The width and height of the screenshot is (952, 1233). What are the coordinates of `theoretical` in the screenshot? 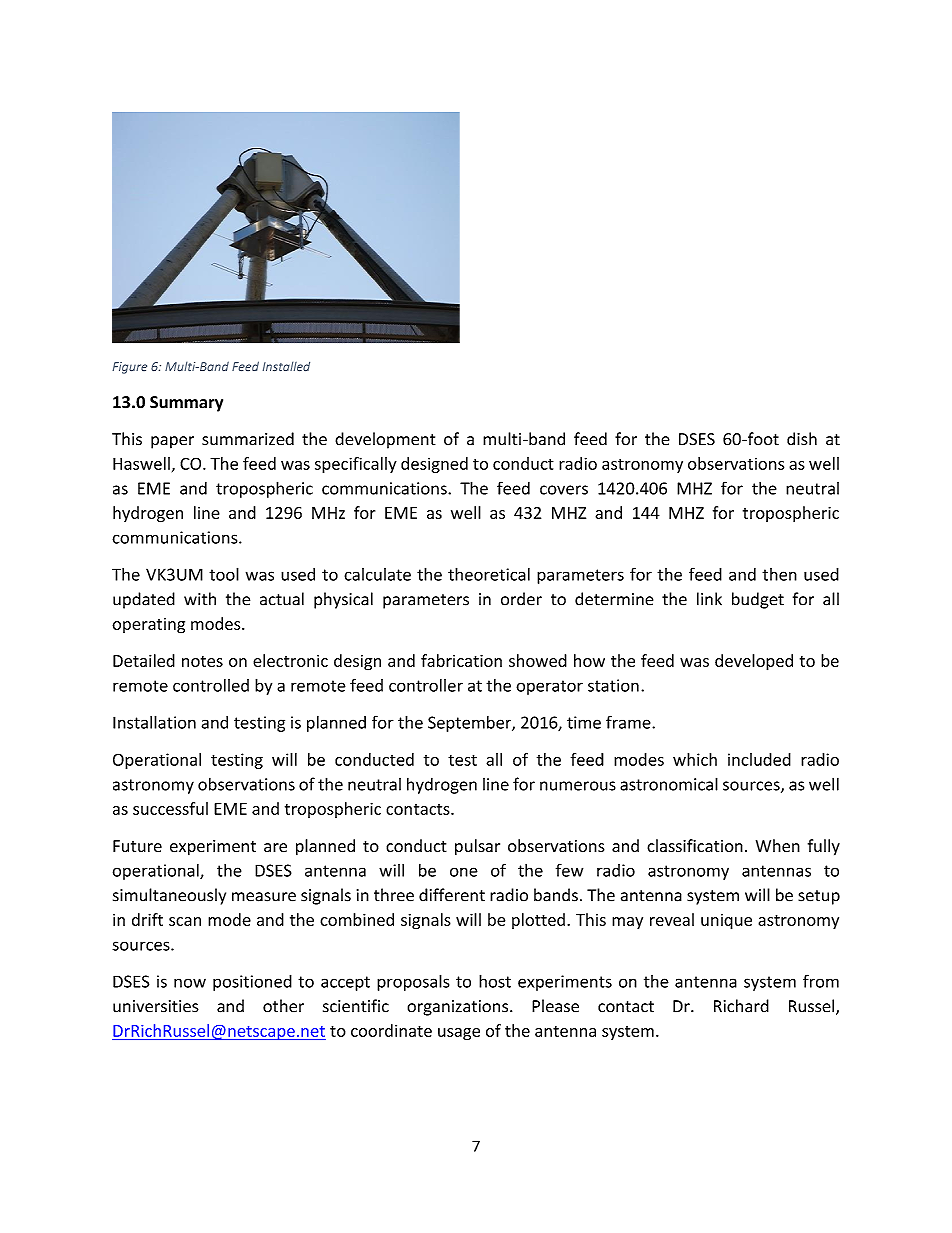 It's located at (489, 574).
